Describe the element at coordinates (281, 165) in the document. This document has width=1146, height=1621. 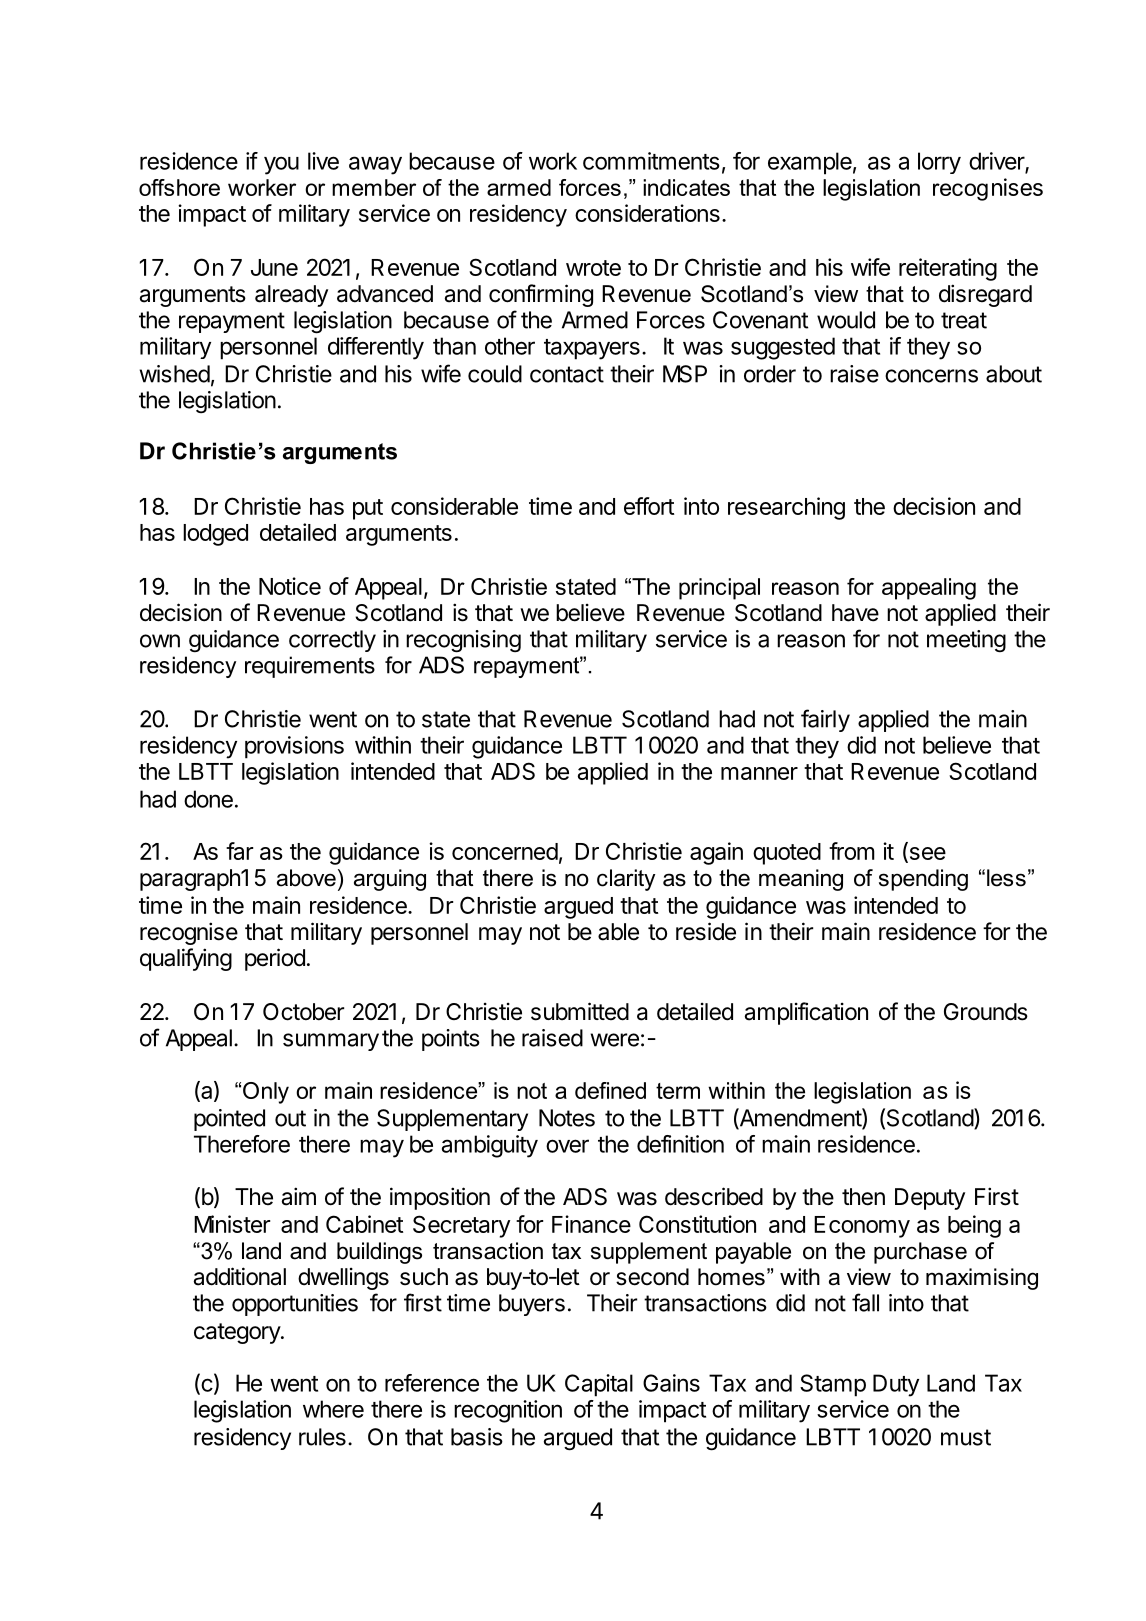
I see `you` at that location.
